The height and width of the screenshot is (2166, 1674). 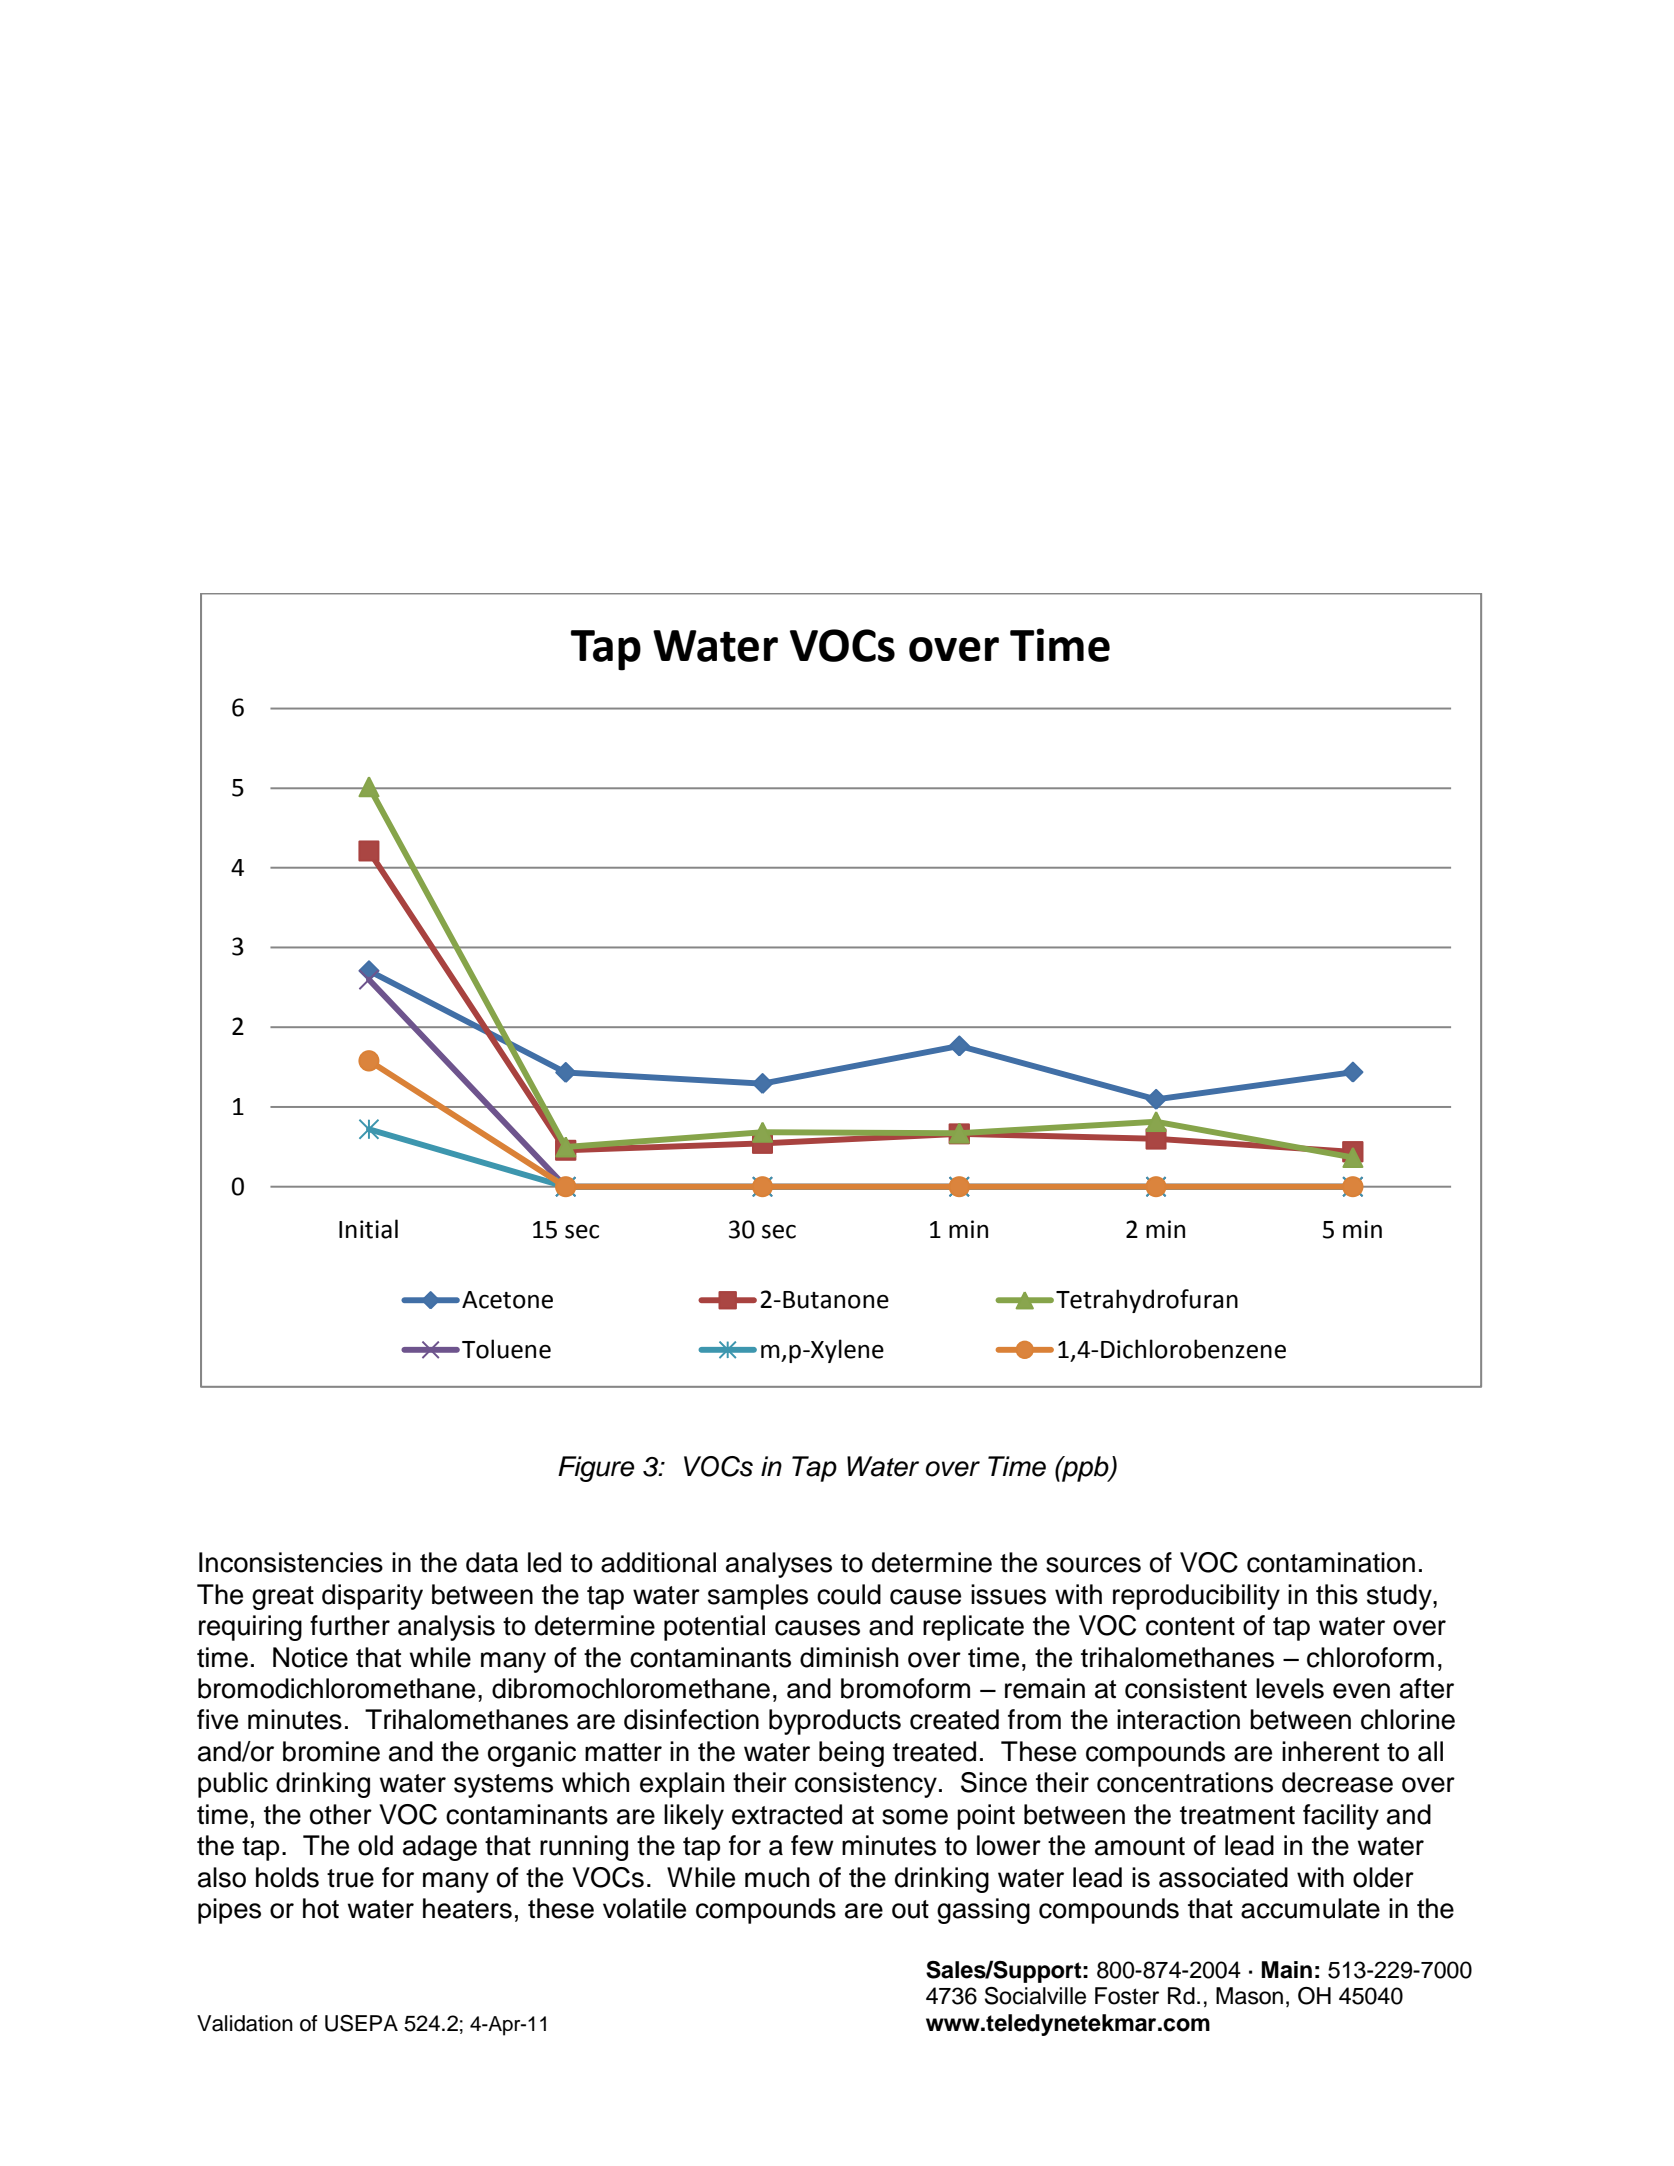 What do you see at coordinates (910, 1909) in the screenshot?
I see `out` at bounding box center [910, 1909].
